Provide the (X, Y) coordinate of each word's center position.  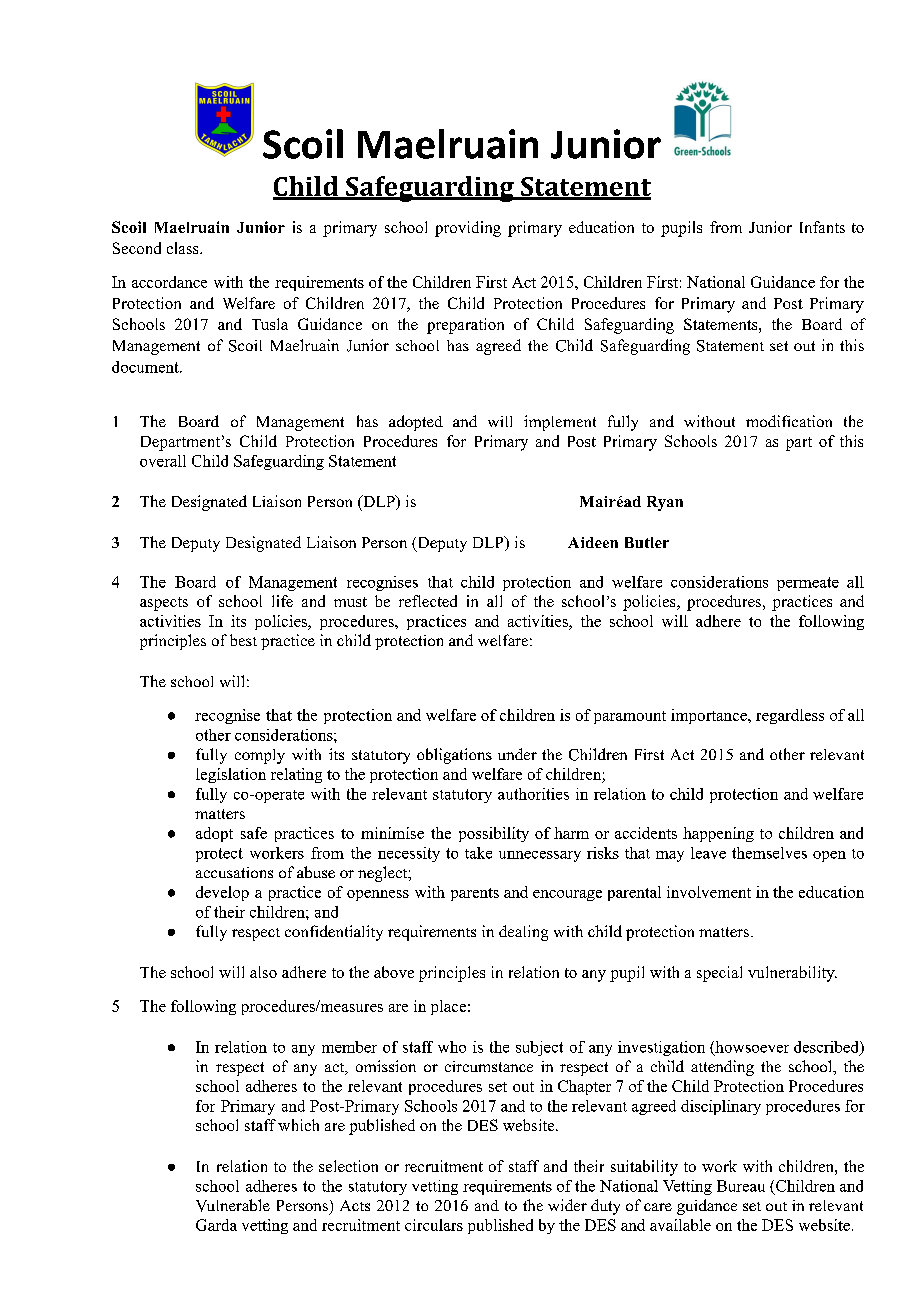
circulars (434, 1225)
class (184, 248)
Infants (822, 227)
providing (468, 229)
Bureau (741, 1186)
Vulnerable (233, 1205)
